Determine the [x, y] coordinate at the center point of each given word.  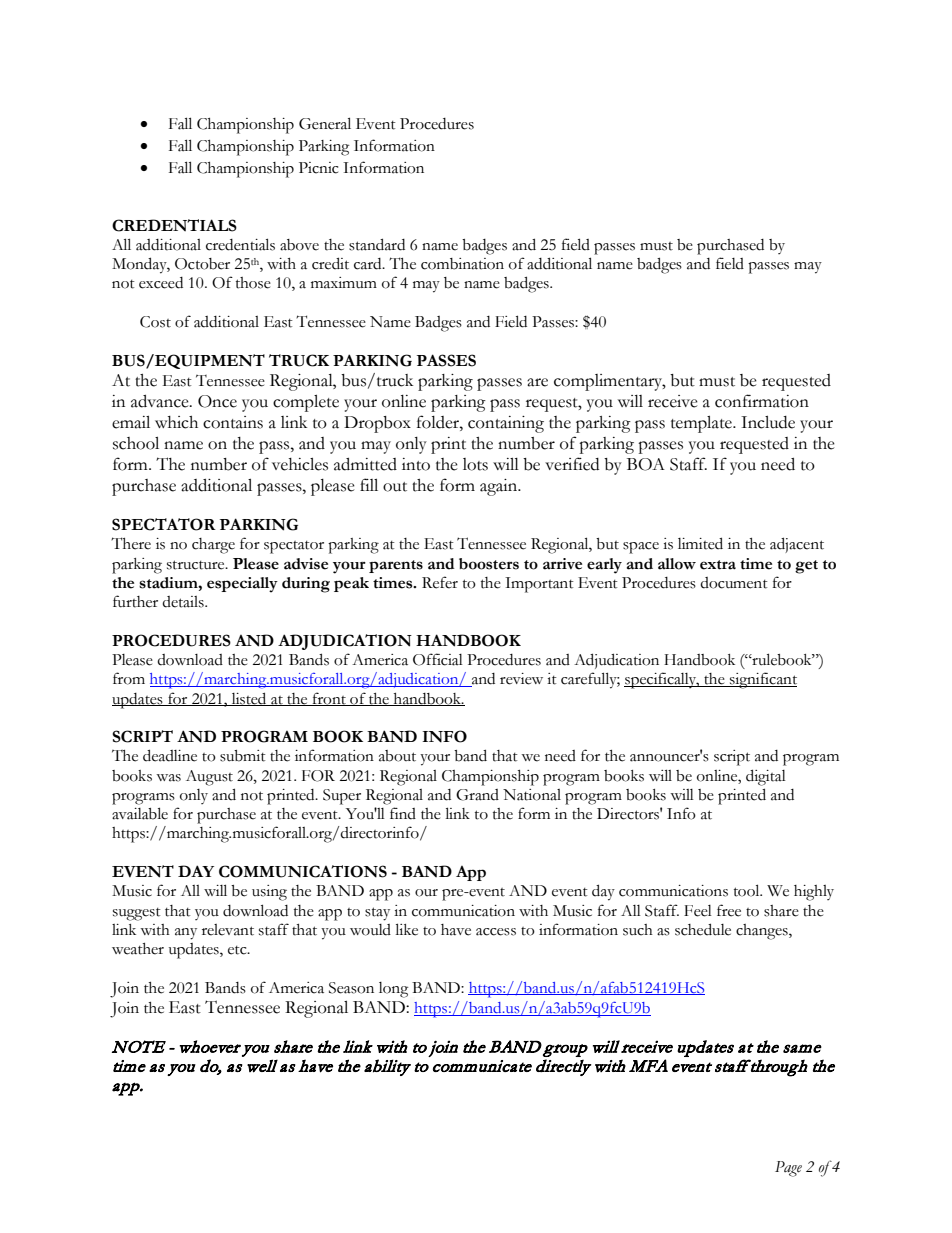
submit [243, 756]
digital [766, 777]
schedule [703, 929]
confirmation [762, 401]
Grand [477, 795]
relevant [228, 930]
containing [506, 424]
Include [768, 422]
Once [217, 401]
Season [351, 988]
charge [213, 546]
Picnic [318, 168]
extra [718, 565]
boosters [489, 564]
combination [462, 264]
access [496, 932]
